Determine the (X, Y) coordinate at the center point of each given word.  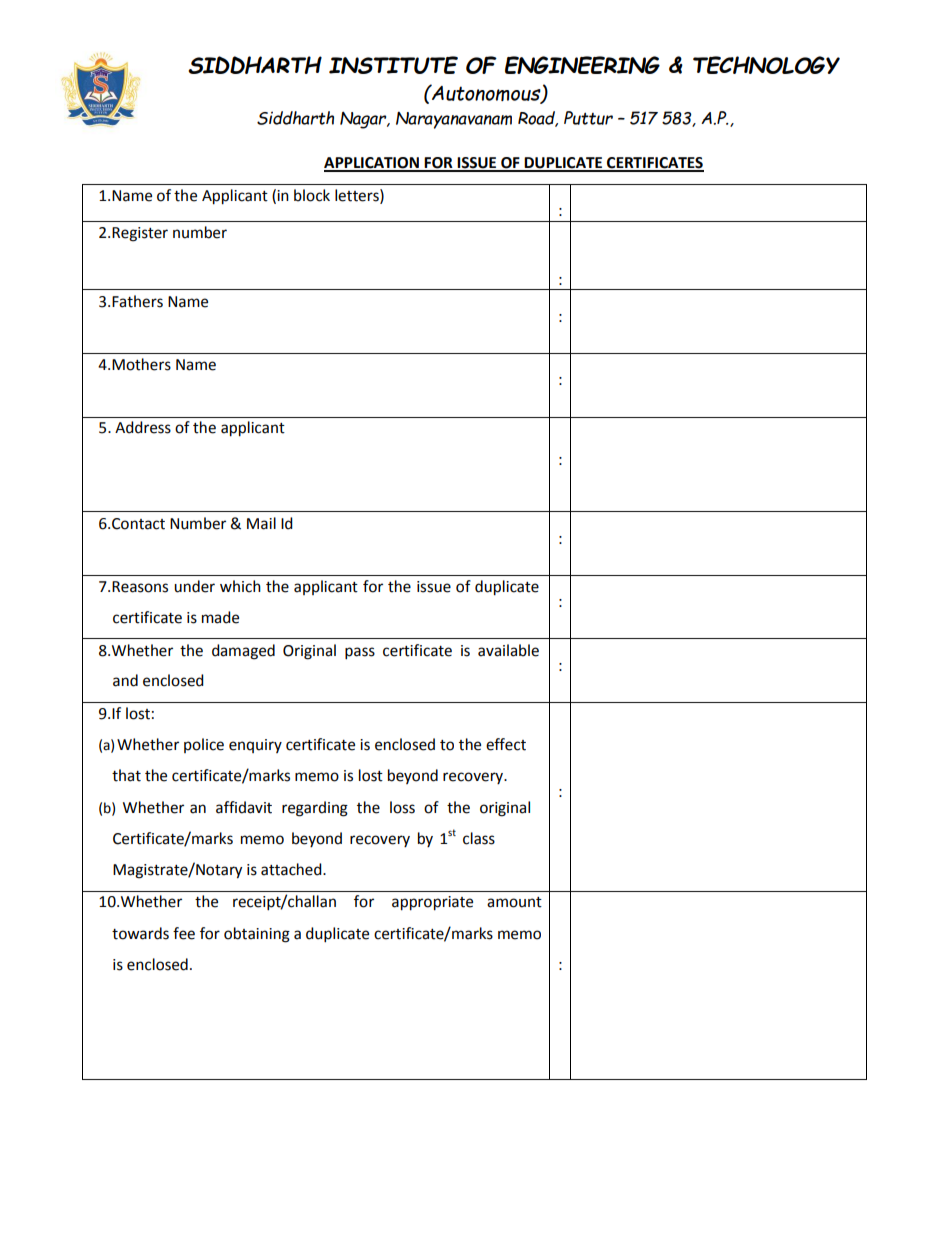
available (508, 650)
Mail (261, 523)
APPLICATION (372, 164)
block (312, 195)
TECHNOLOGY (766, 65)
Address (143, 427)
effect (506, 744)
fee (184, 933)
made (220, 617)
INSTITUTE (393, 65)
